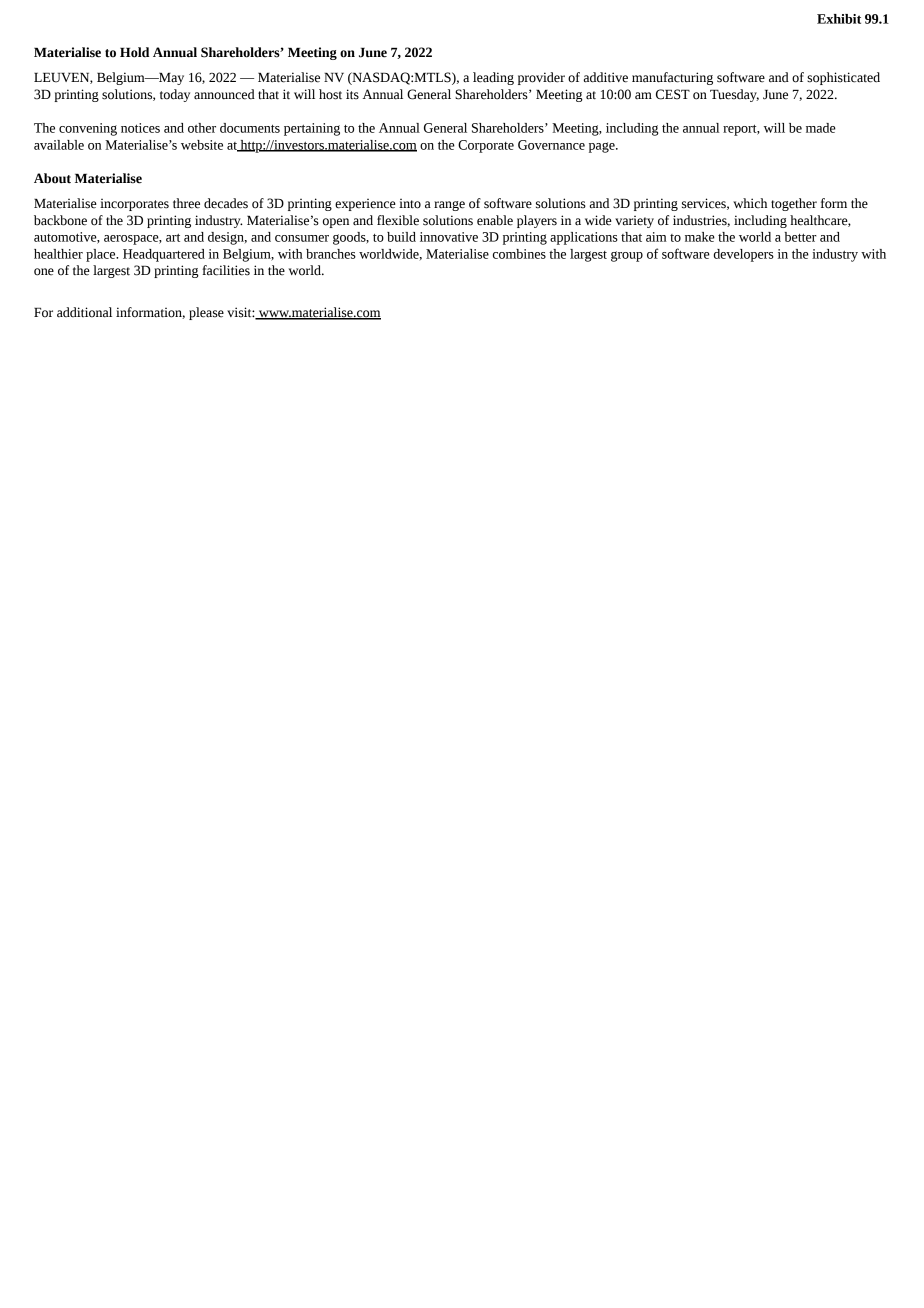 This screenshot has width=924, height=1308. What do you see at coordinates (839, 19) in the screenshot?
I see `Exhibit` at bounding box center [839, 19].
